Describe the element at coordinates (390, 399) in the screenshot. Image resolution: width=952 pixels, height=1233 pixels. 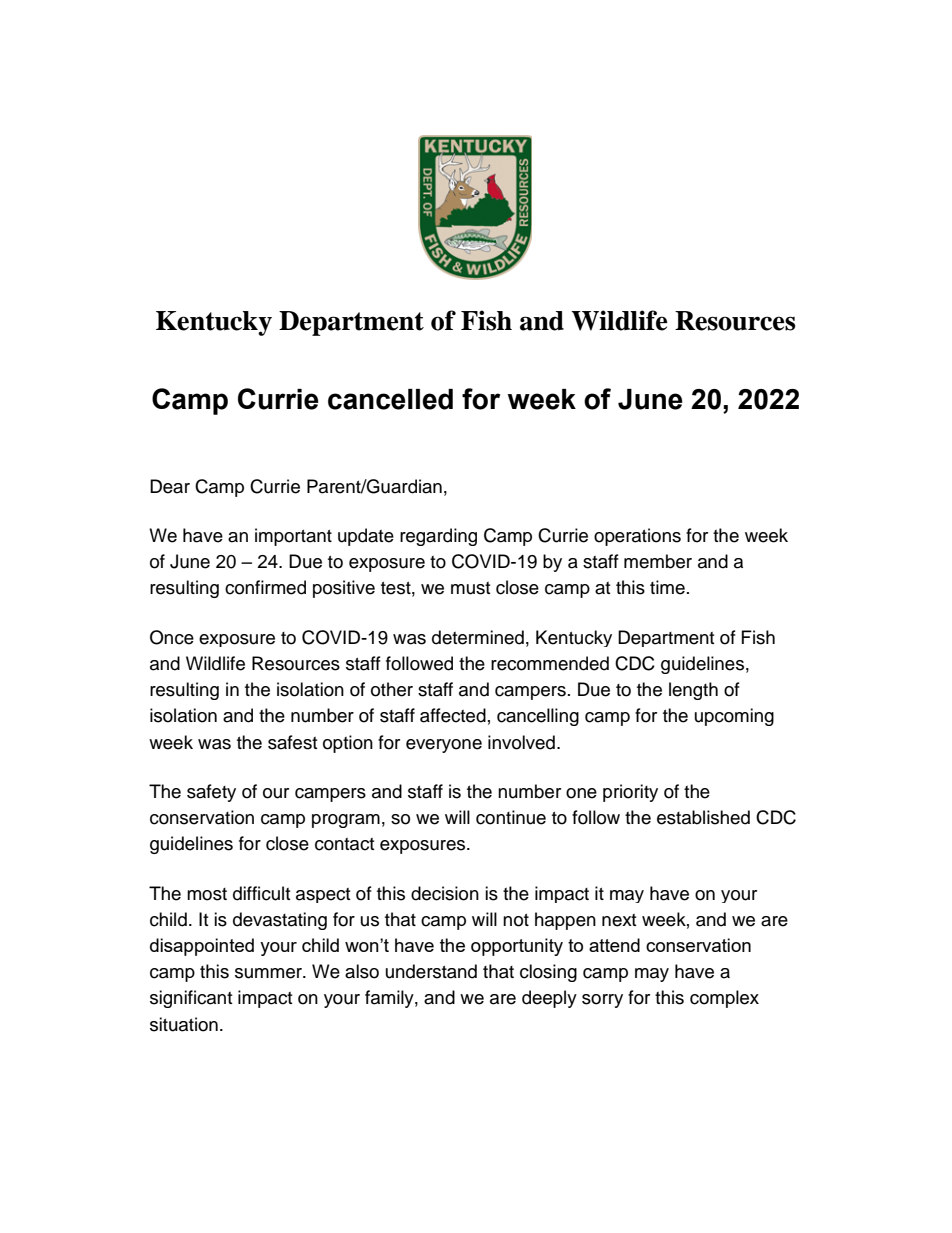
I see `cancelled` at that location.
